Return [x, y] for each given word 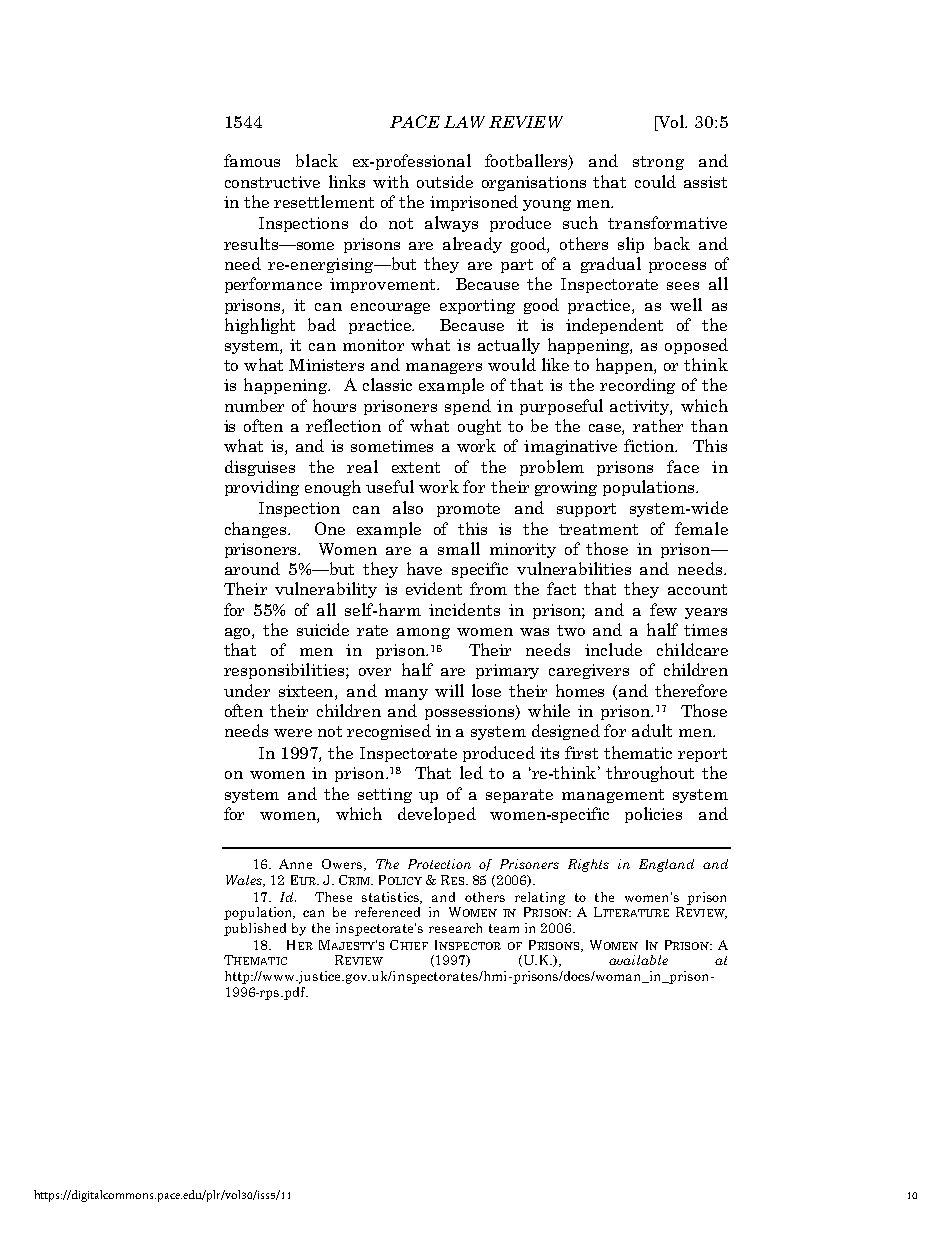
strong [658, 163]
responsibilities [284, 671]
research [455, 928]
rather [658, 425]
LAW [464, 122]
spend [468, 407]
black [317, 160]
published [255, 929]
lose [486, 690]
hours [334, 405]
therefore [691, 690]
